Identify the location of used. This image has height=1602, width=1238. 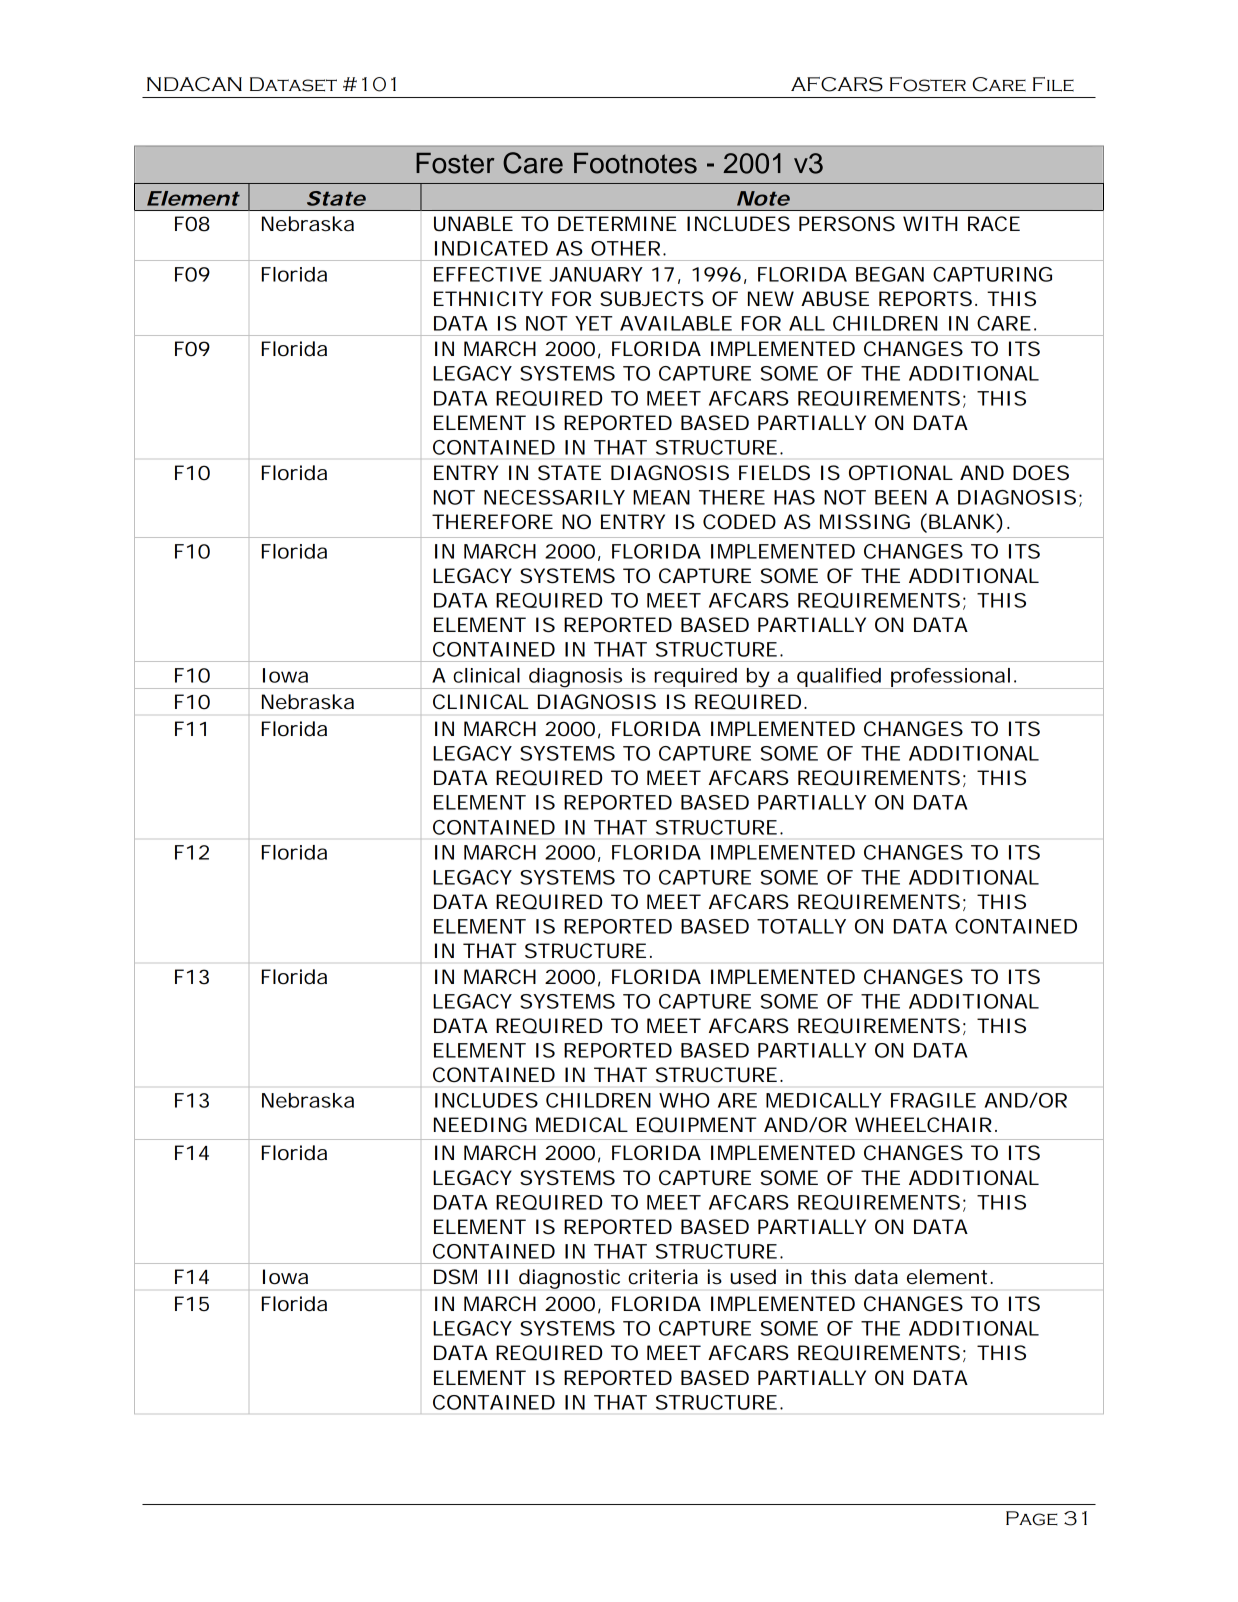
(753, 1277).
